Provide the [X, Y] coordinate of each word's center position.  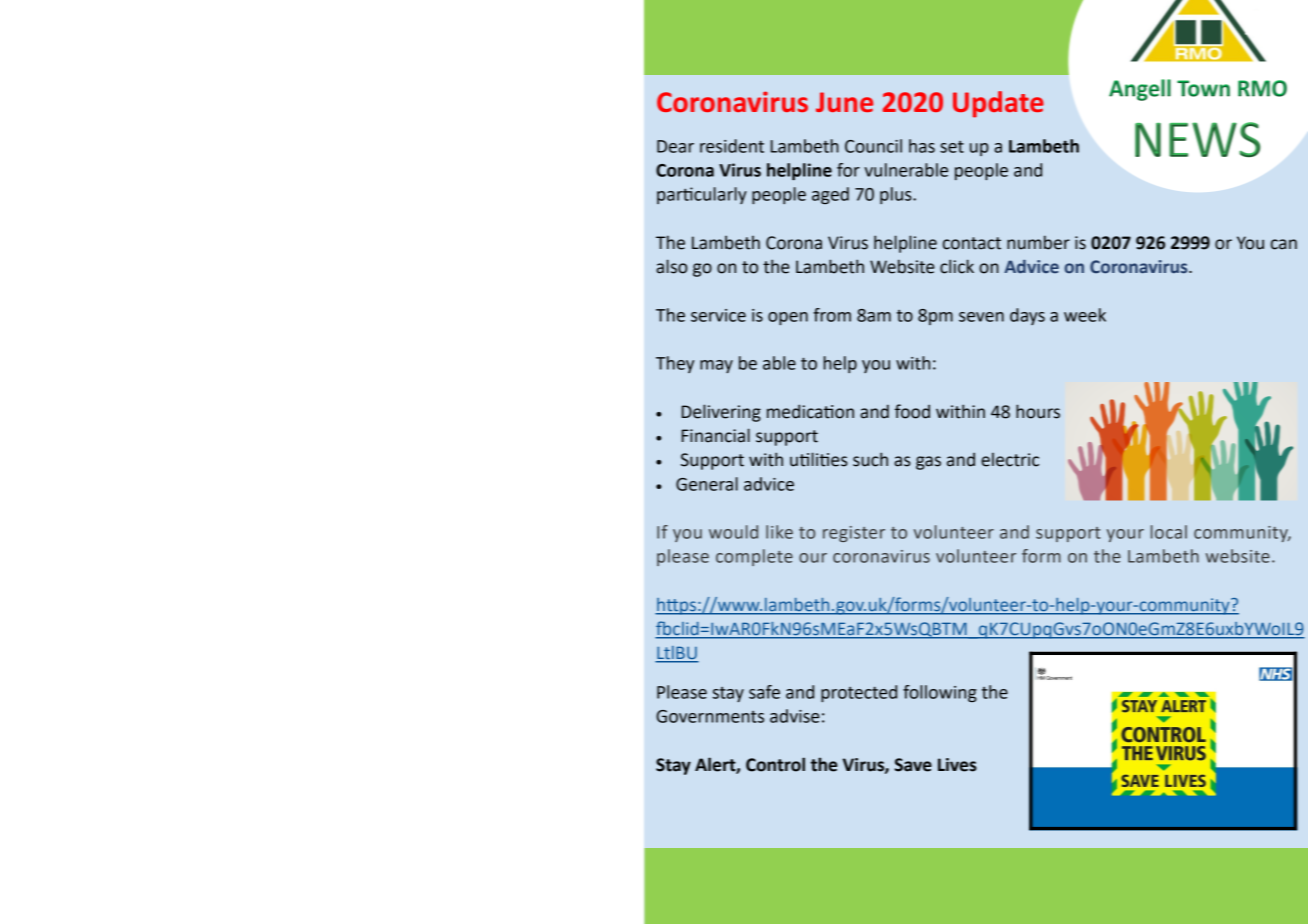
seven [981, 317]
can [1284, 244]
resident [732, 146]
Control [775, 764]
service [718, 315]
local [1169, 532]
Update [998, 104]
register [854, 534]
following [940, 693]
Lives [957, 765]
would [733, 532]
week [1085, 315]
